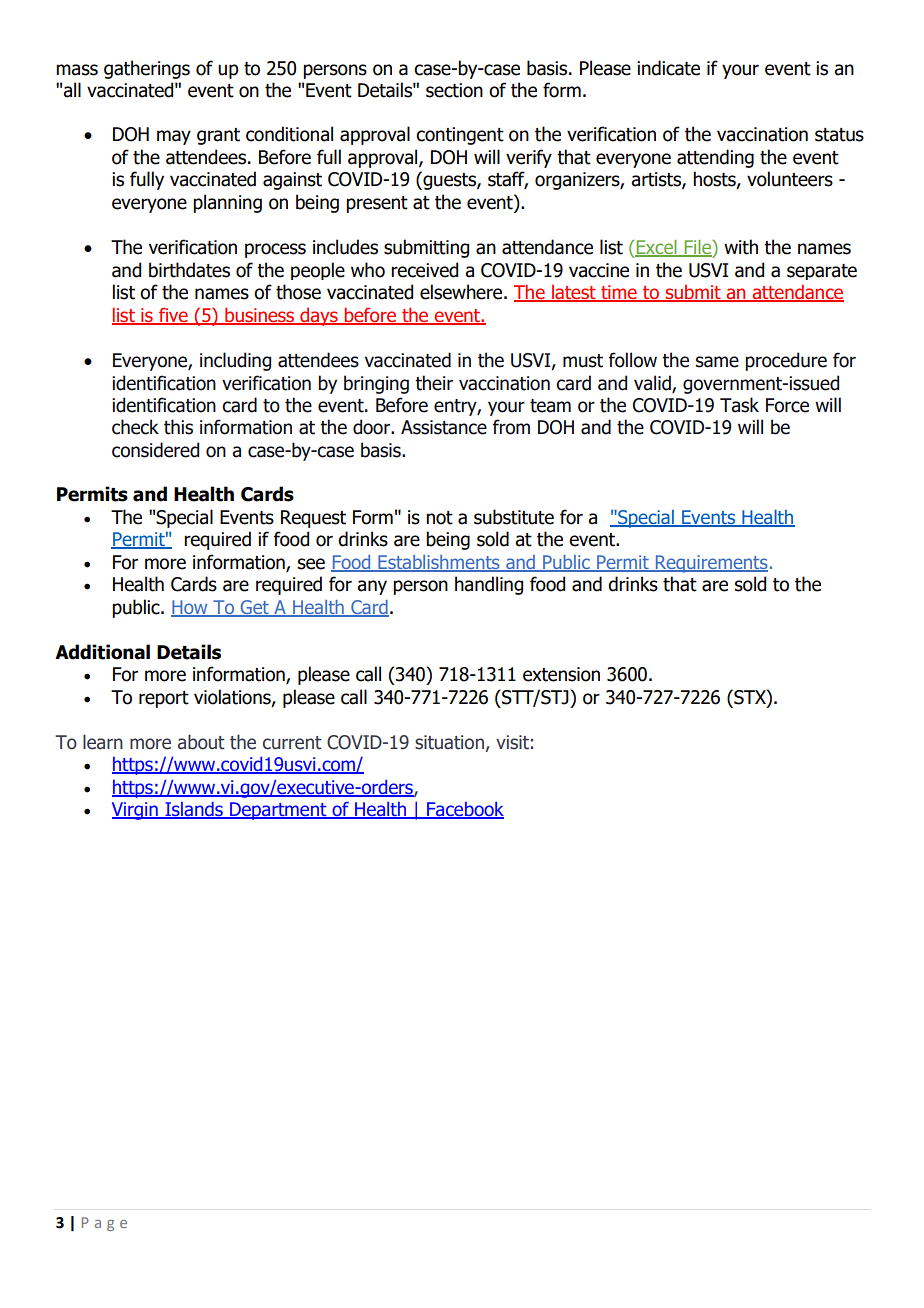 This screenshot has height=1308, width=924. Describe the element at coordinates (668, 68) in the screenshot. I see `indicate` at that location.
